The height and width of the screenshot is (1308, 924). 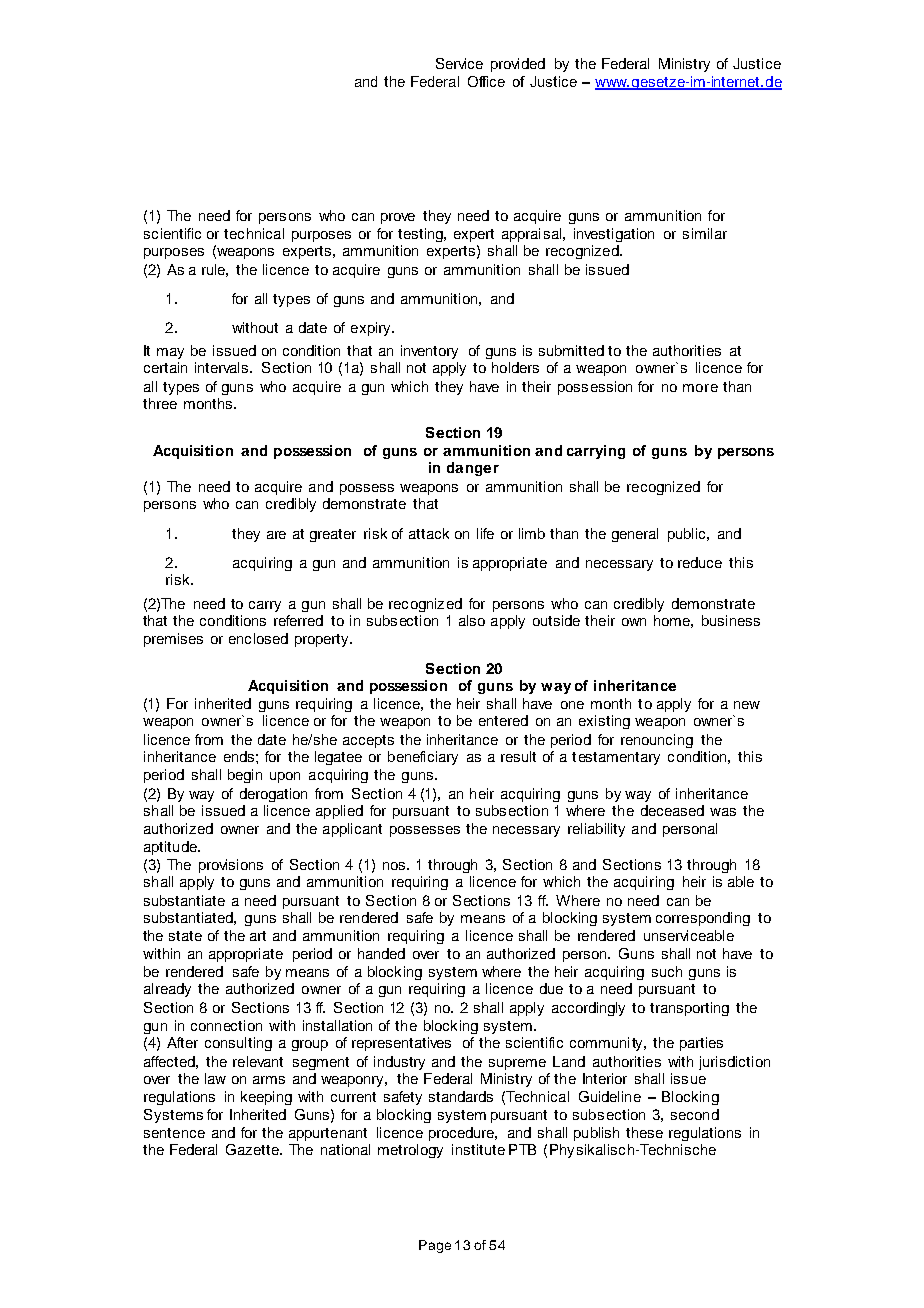 I want to click on danger, so click(x=473, y=469).
